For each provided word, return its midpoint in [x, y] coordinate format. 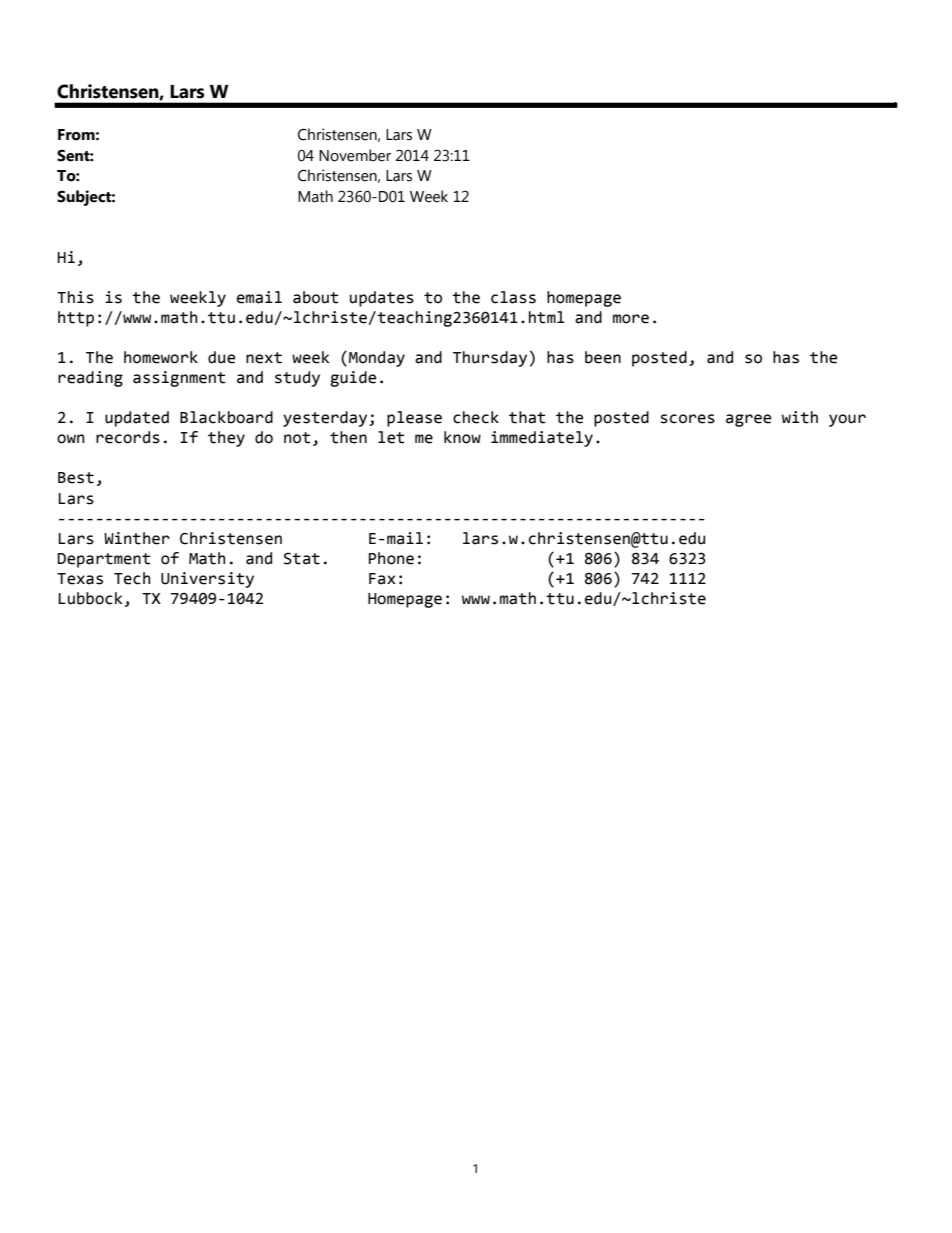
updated [137, 419]
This [75, 297]
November [355, 155]
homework [161, 357]
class [513, 297]
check [476, 417]
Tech [132, 578]
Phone [391, 558]
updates [382, 299]
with [800, 417]
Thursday [490, 359]
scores [687, 419]
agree [748, 420]
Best [76, 478]
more [631, 319]
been [603, 357]
